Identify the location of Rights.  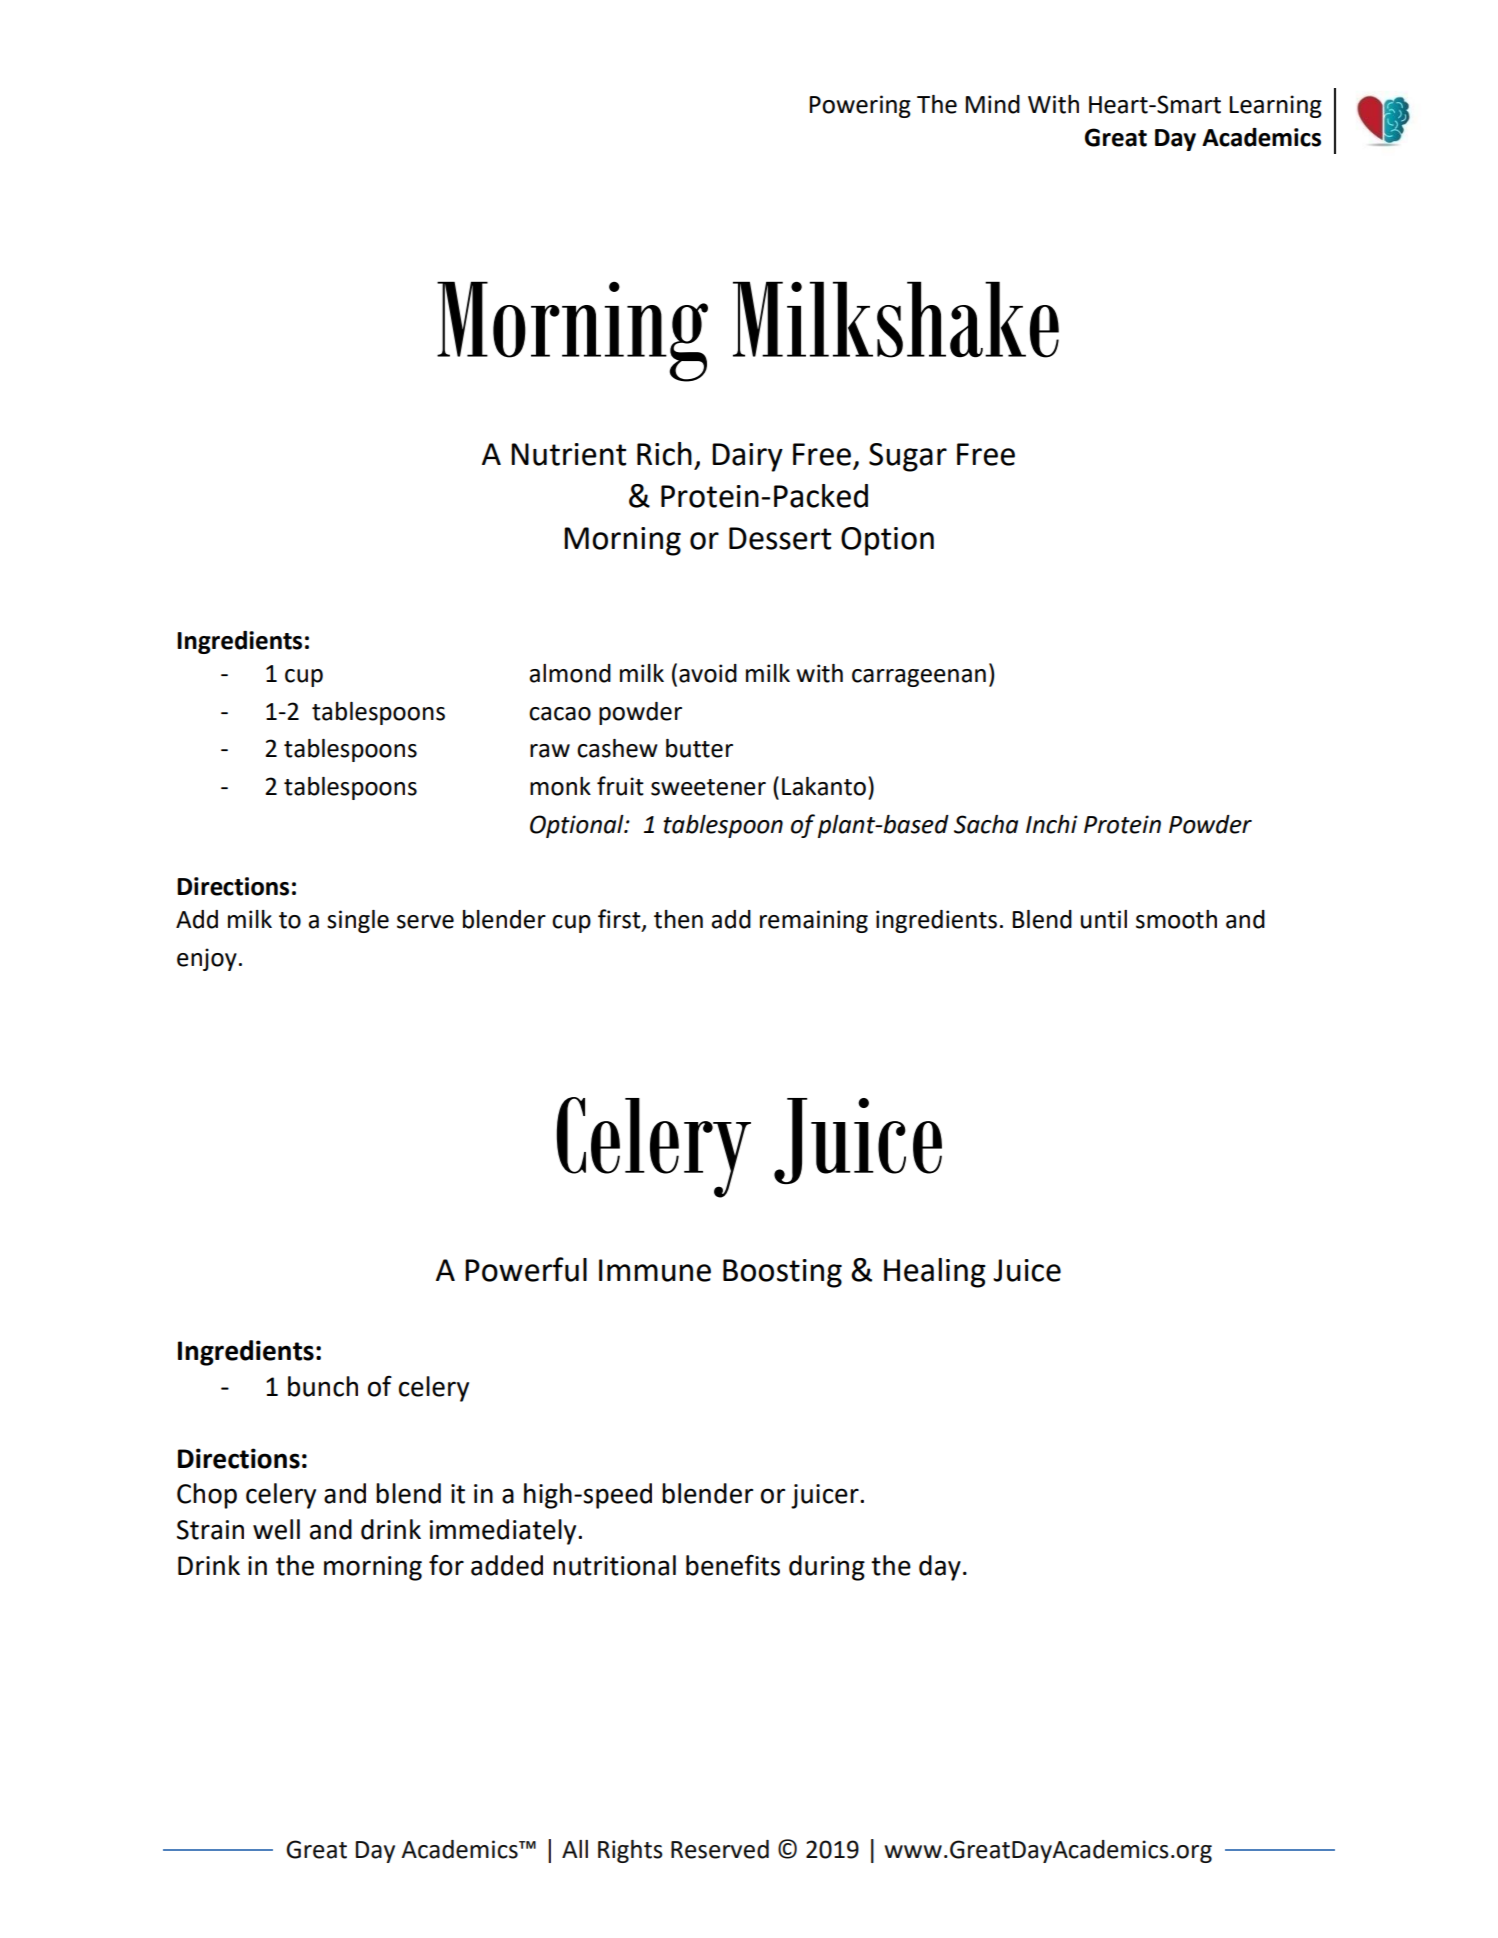
(630, 1851).
